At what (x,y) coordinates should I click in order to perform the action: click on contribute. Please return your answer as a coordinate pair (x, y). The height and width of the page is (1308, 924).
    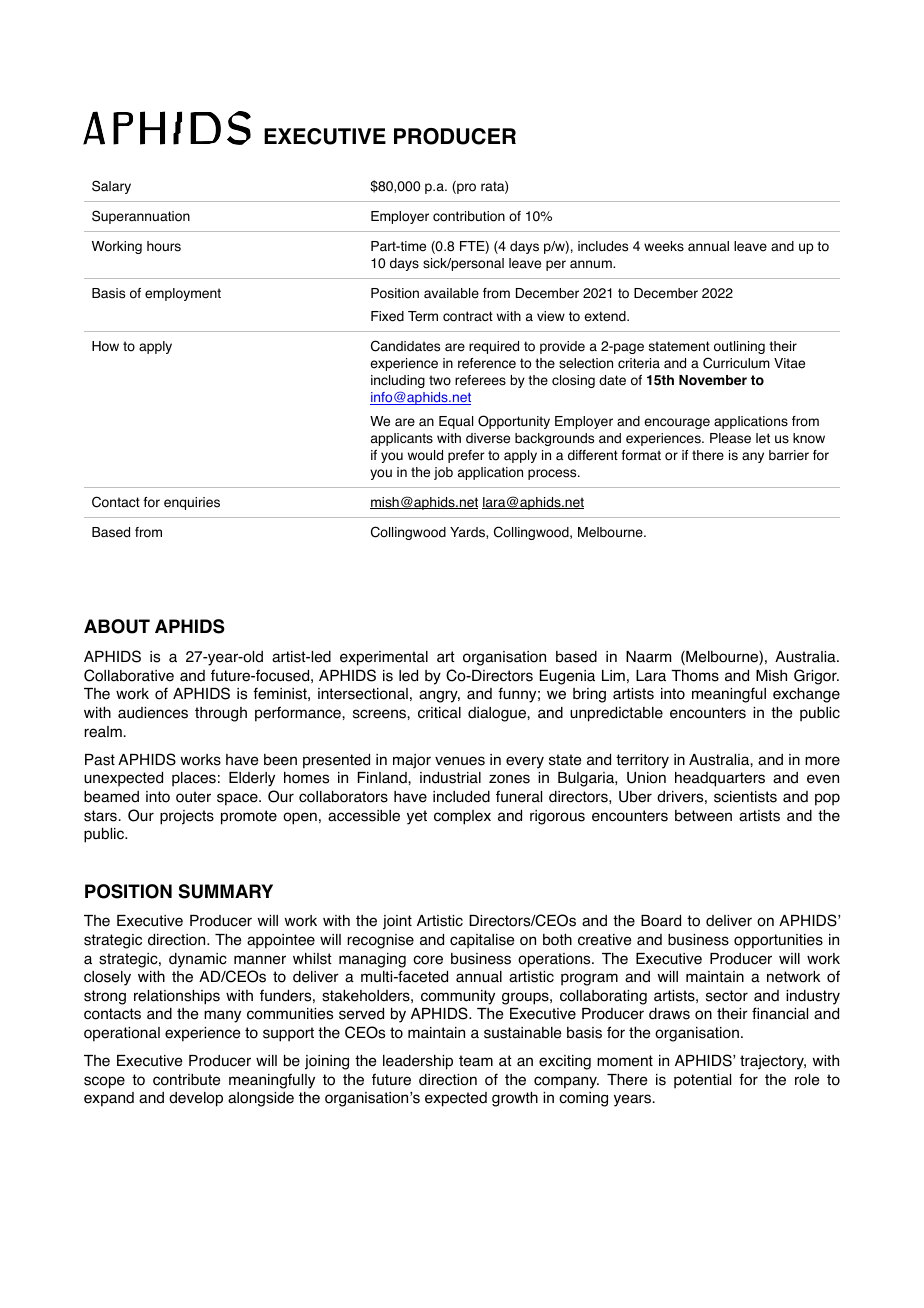
    Looking at the image, I should click on (186, 1080).
